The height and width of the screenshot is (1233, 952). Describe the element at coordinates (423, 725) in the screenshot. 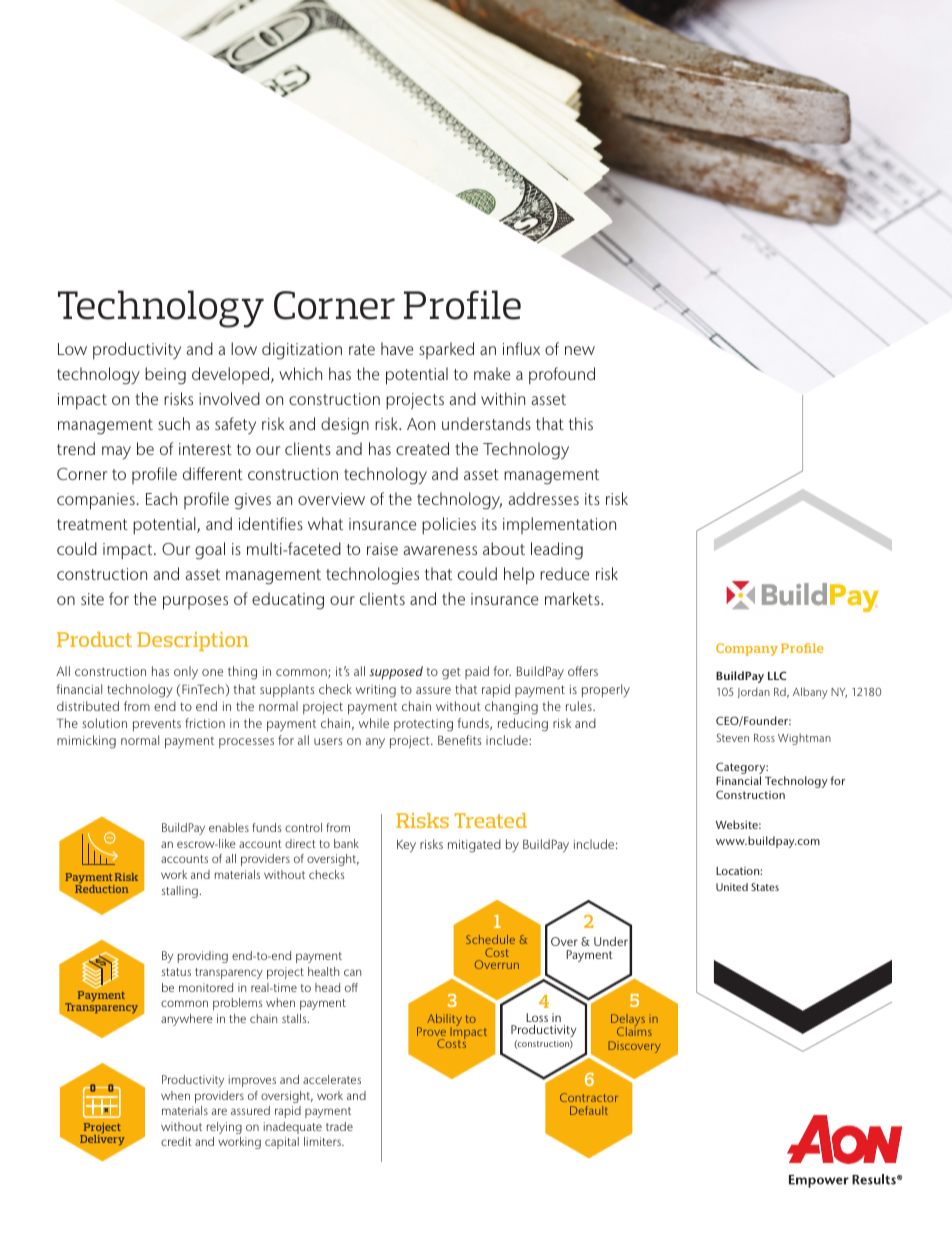

I see `protecting` at that location.
